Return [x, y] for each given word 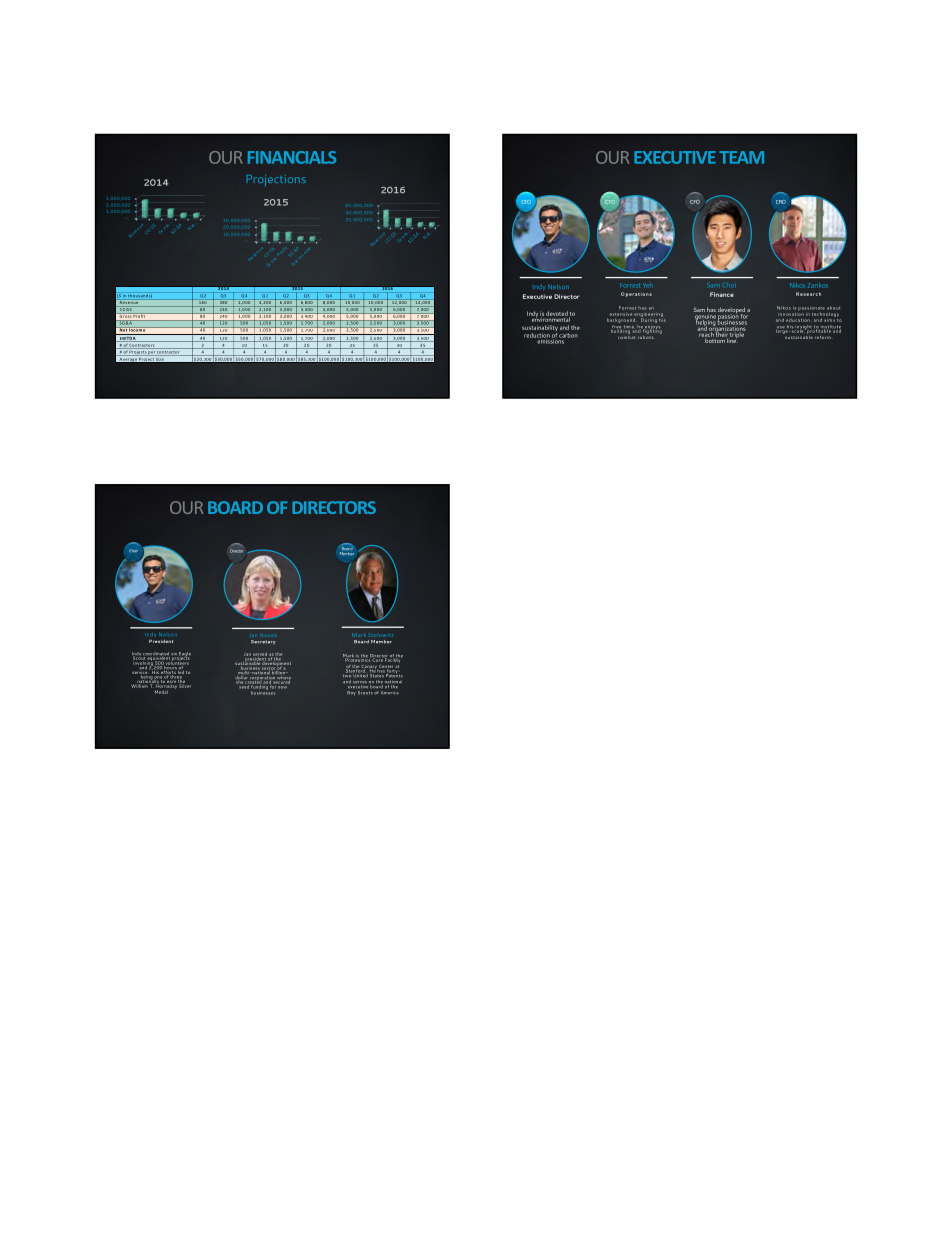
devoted [557, 313]
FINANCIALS [292, 157]
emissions [550, 340]
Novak [269, 636]
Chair [133, 550]
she [240, 680]
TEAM [741, 157]
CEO [526, 202]
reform [823, 337]
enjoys [651, 328]
